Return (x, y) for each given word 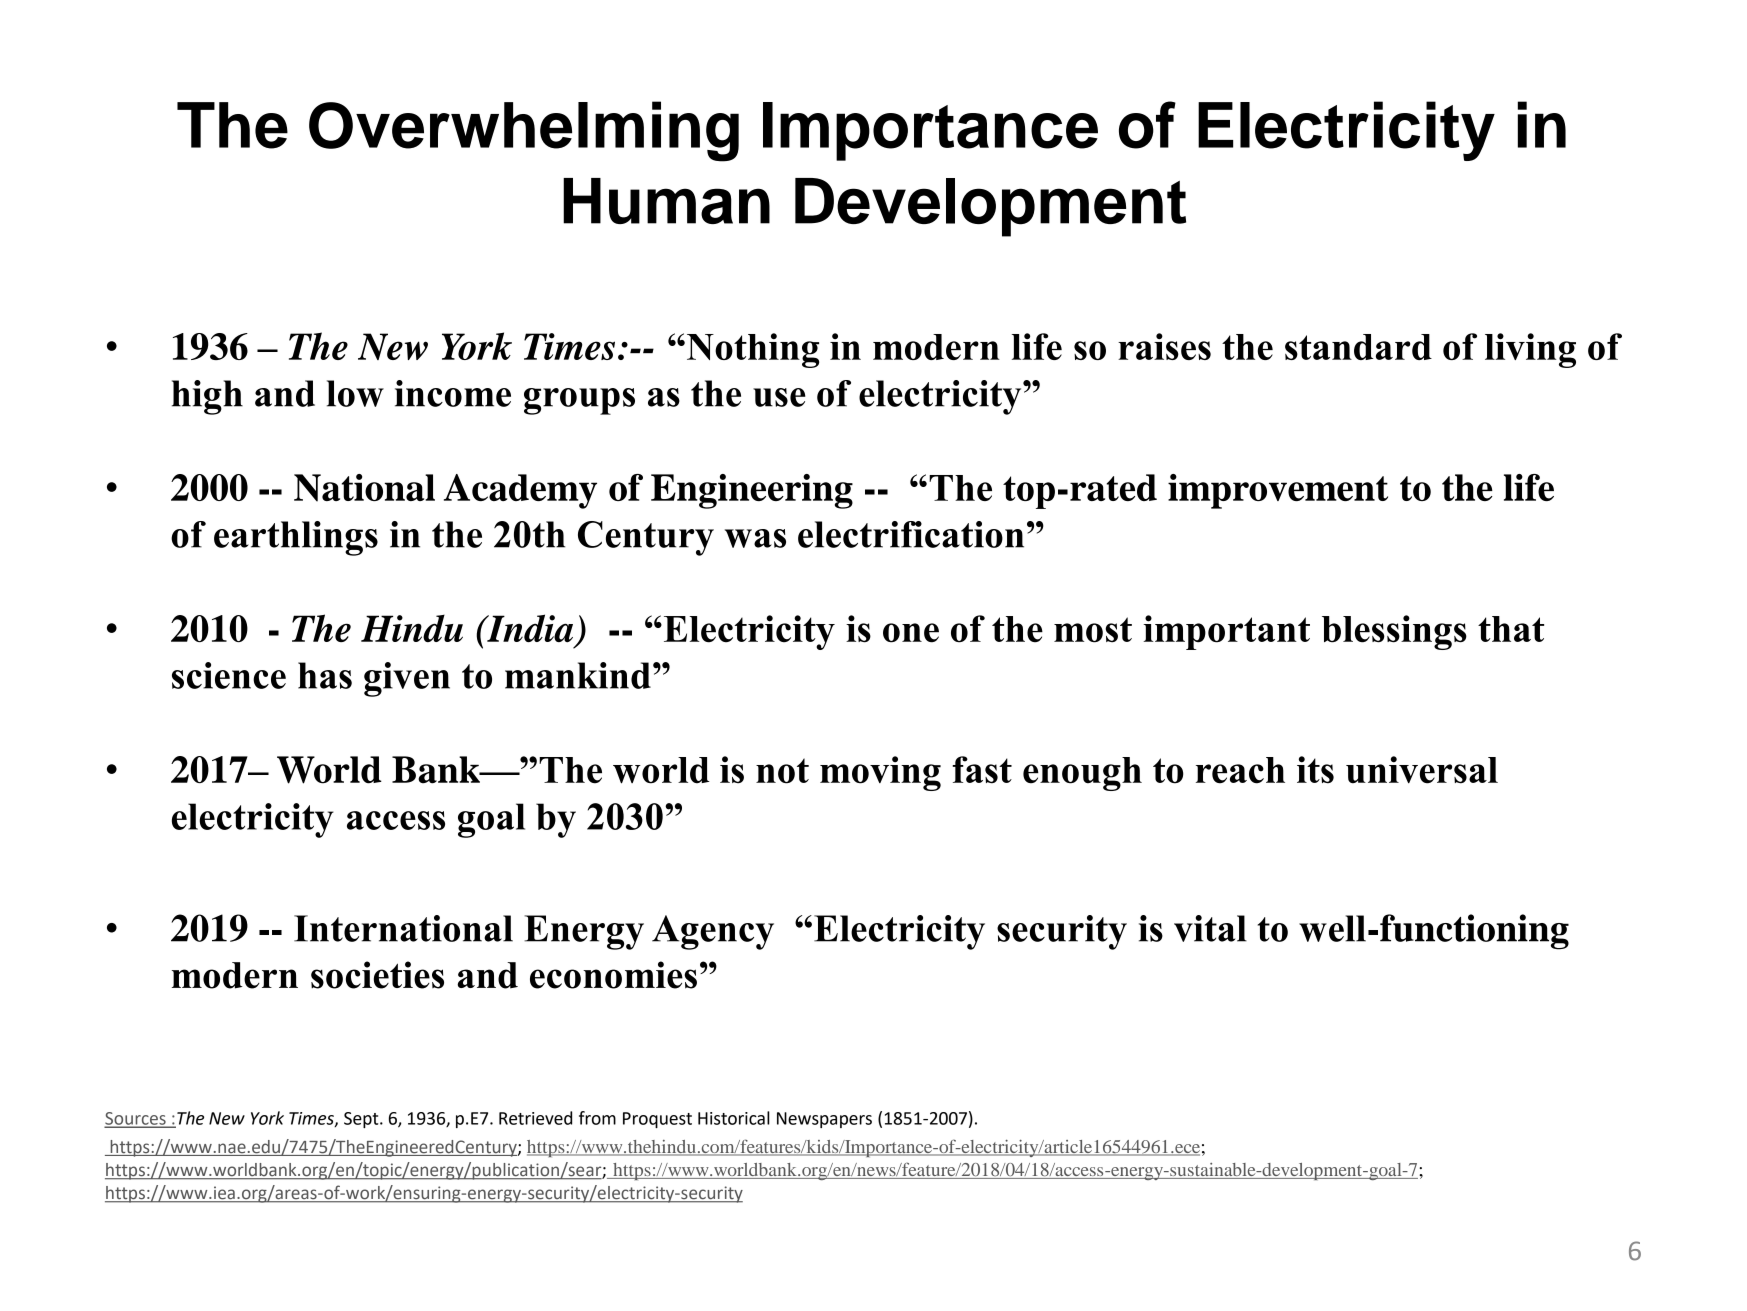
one (911, 633)
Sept (362, 1120)
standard (1358, 347)
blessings (1394, 632)
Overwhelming (524, 131)
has (325, 675)
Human (666, 201)
